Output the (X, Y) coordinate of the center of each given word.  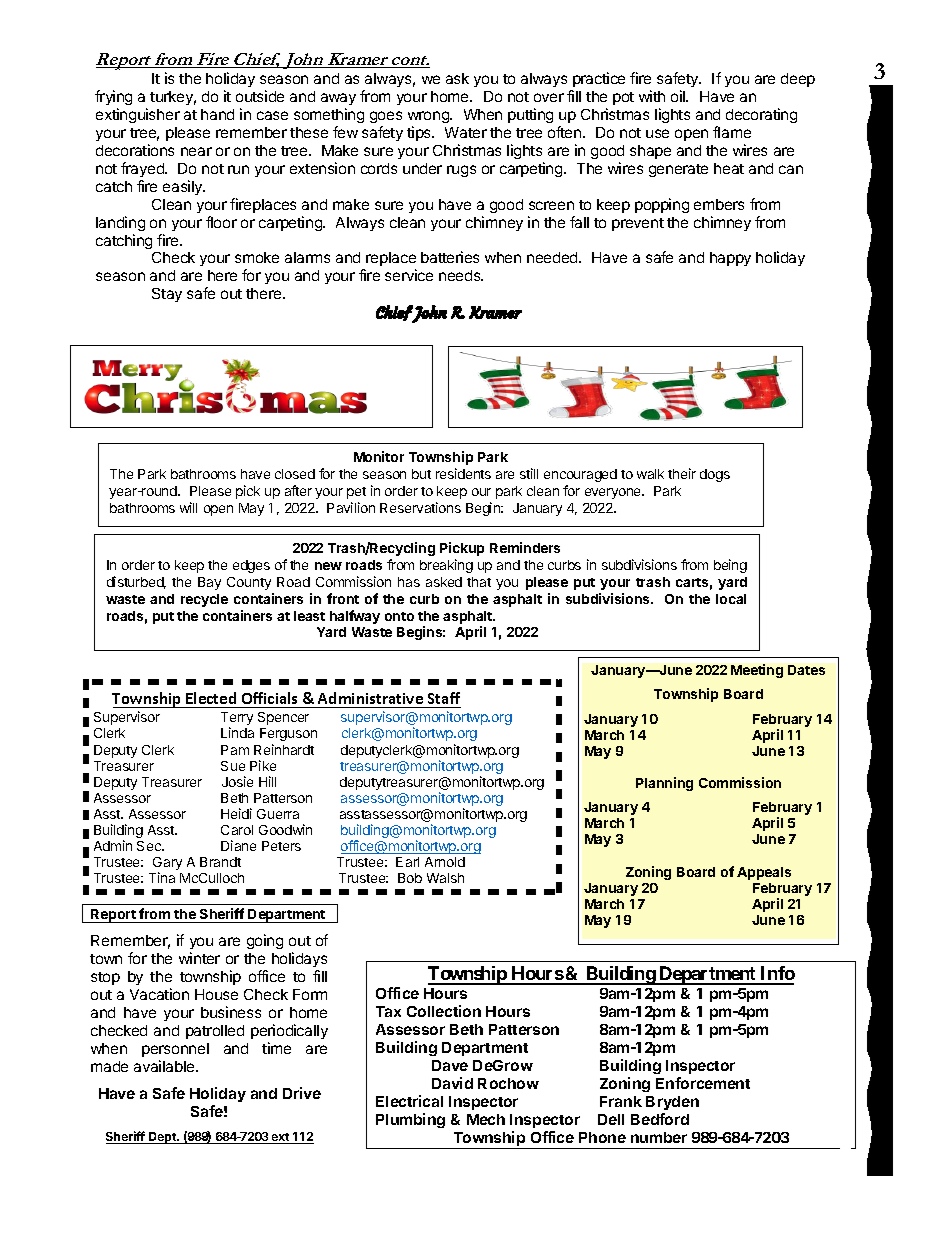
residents (463, 473)
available (165, 1066)
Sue (233, 766)
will (188, 507)
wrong (429, 119)
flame (732, 132)
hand (217, 114)
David (452, 1083)
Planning (664, 784)
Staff (443, 700)
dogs (715, 475)
